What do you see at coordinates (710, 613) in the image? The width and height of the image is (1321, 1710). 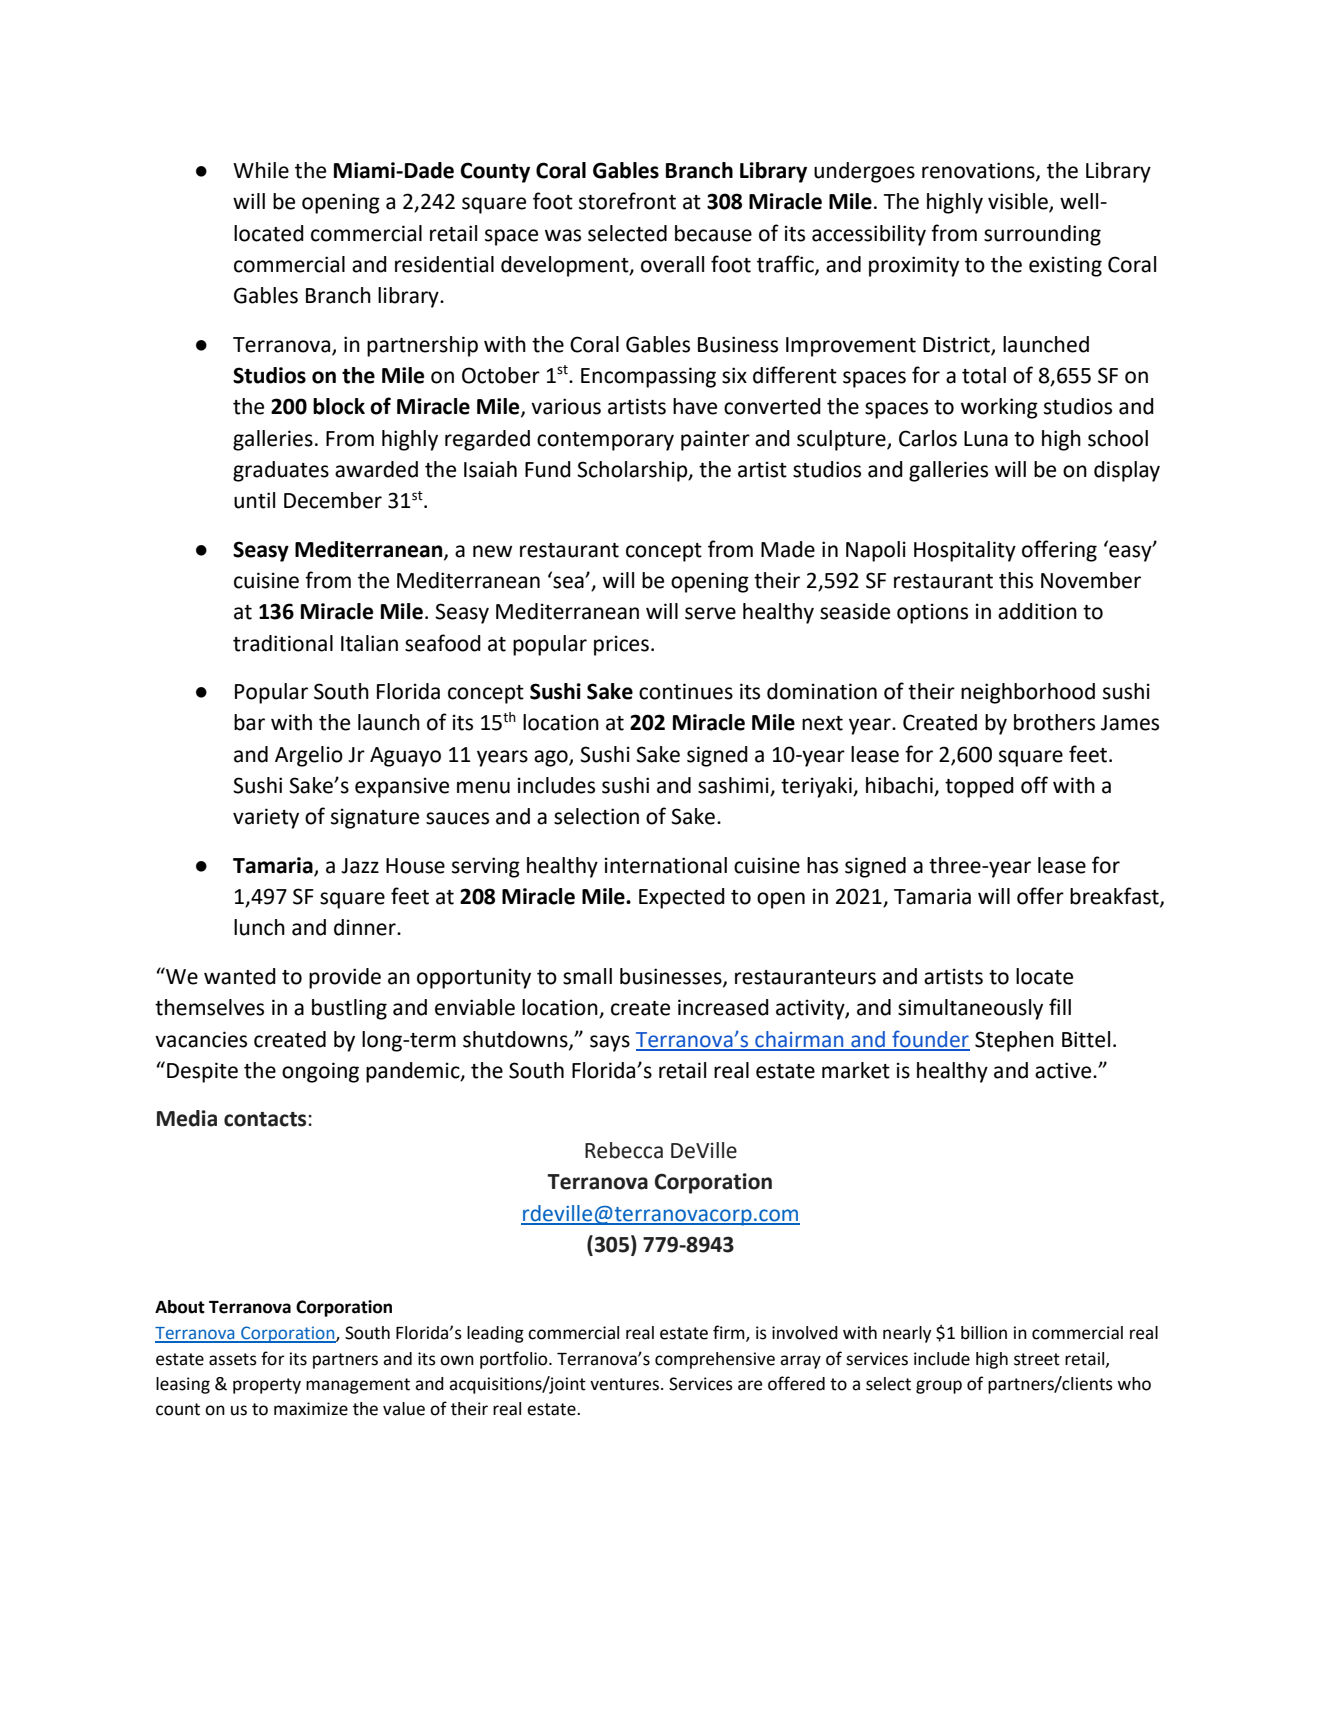 I see `serve` at bounding box center [710, 613].
